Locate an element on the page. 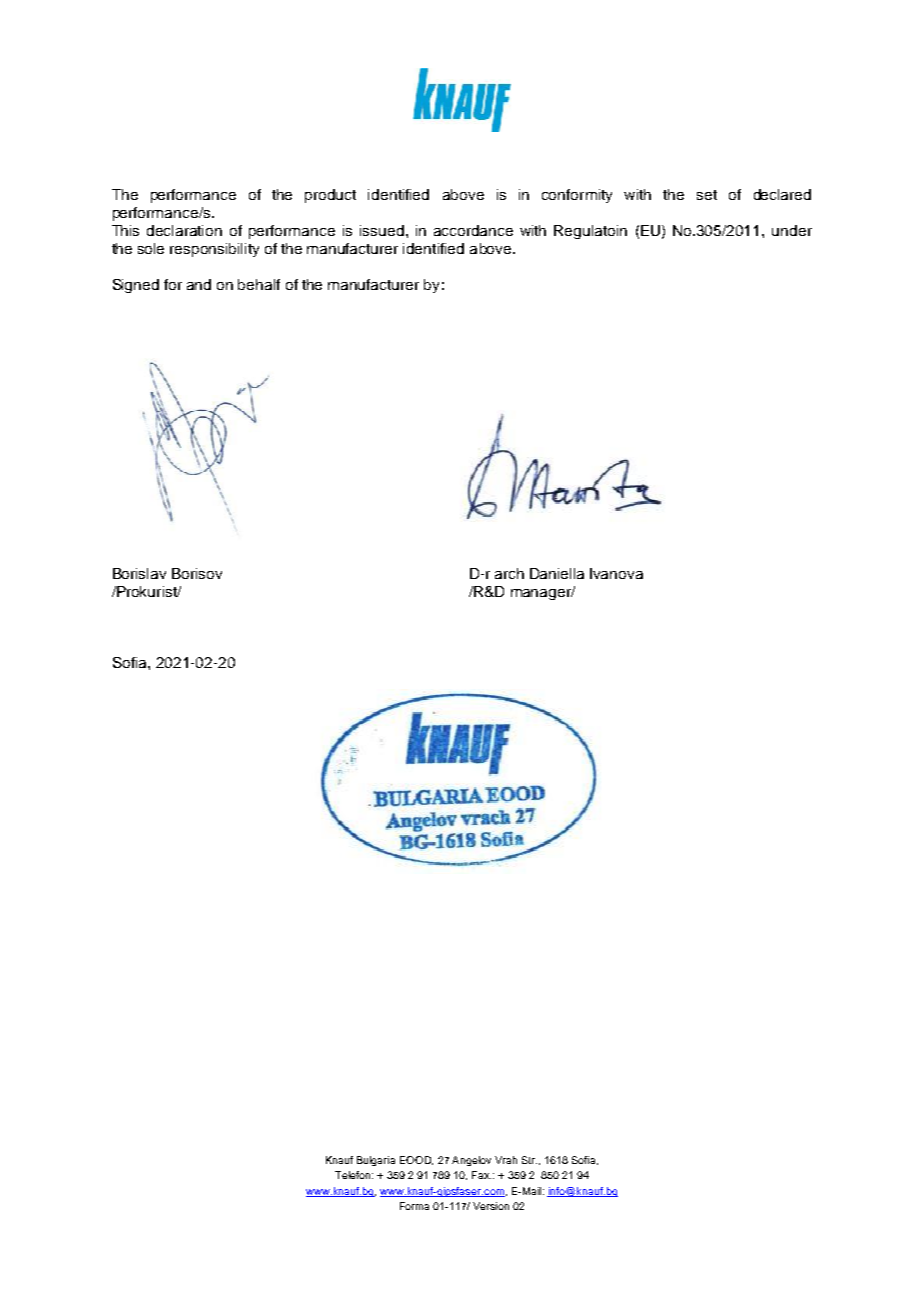 This document has height=1308, width=924. Borisov is located at coordinates (197, 573).
